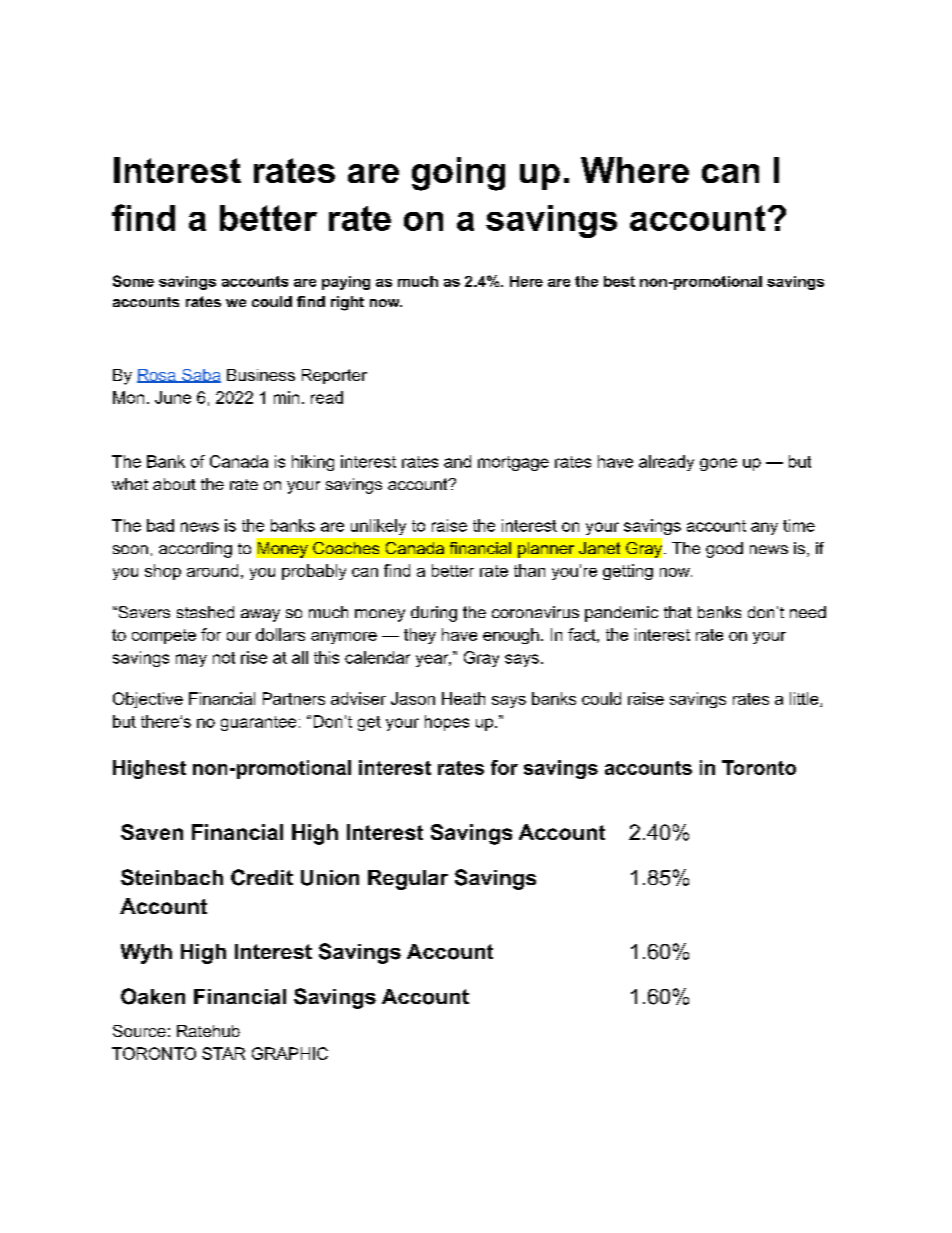 This image has width=952, height=1233. Describe the element at coordinates (408, 880) in the image. I see `Regular` at that location.
